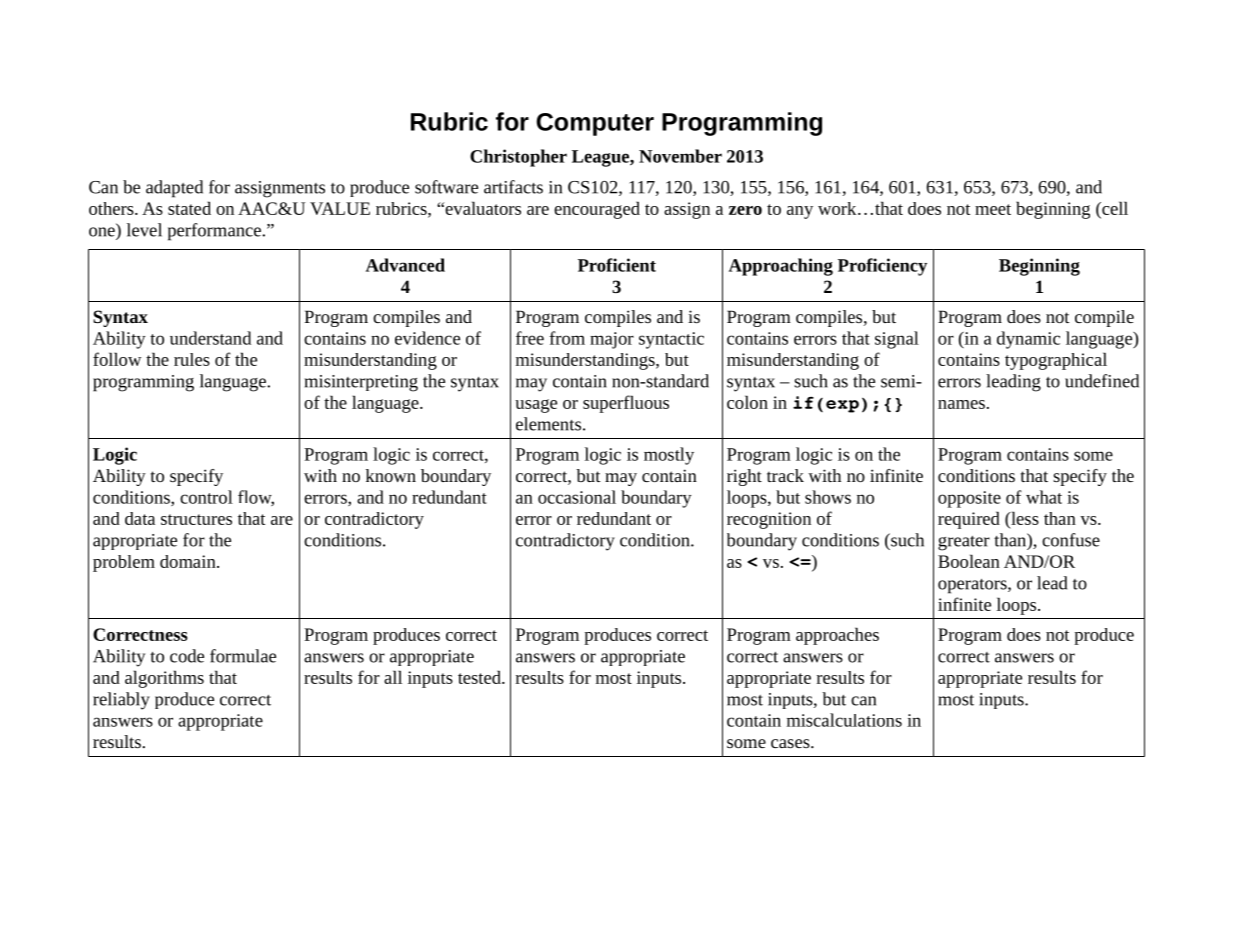 The image size is (1233, 952). I want to click on reliably, so click(121, 701).
